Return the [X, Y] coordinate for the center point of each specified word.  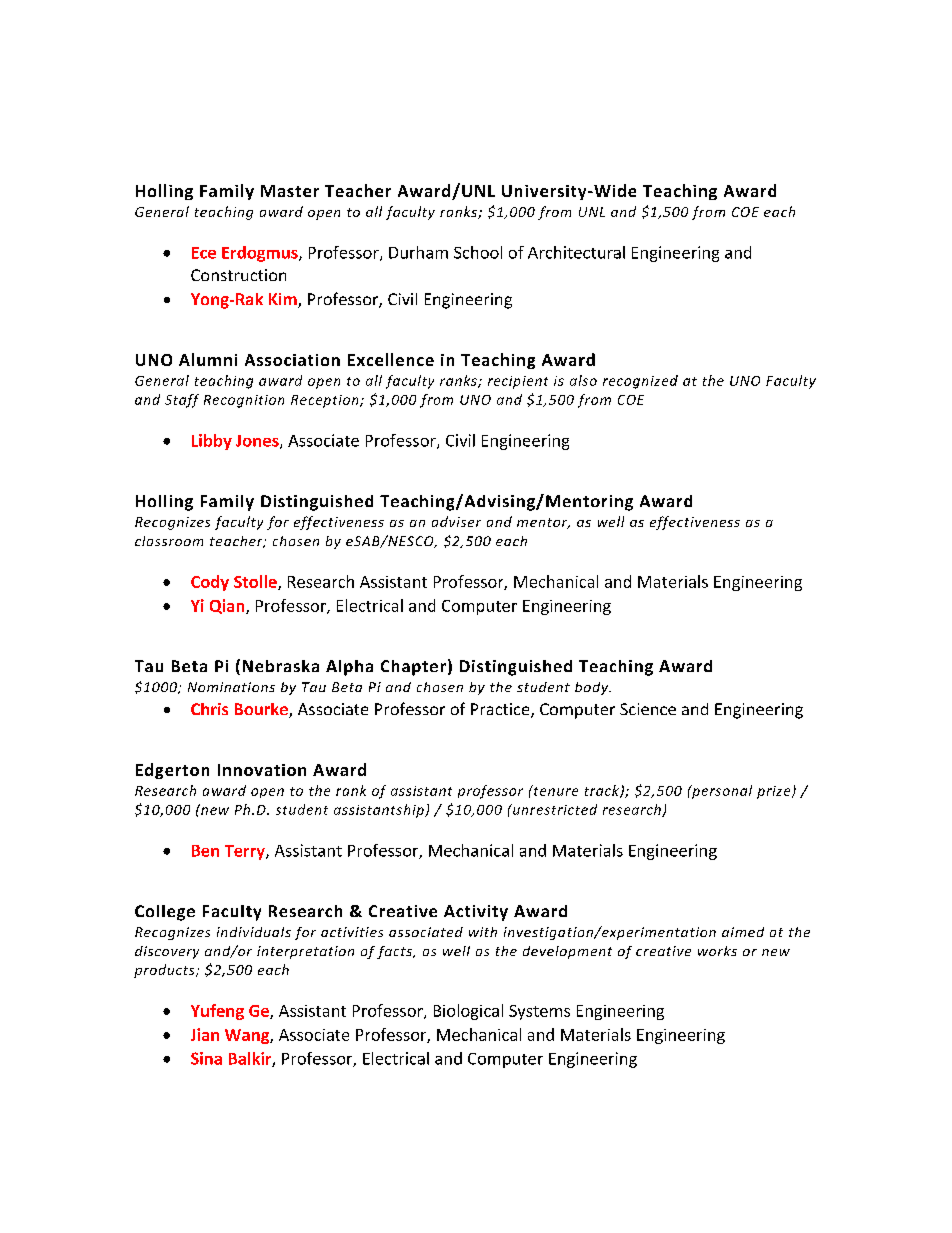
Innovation [262, 770]
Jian [205, 1034]
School [478, 252]
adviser [456, 521]
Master [290, 191]
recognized [640, 382]
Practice [501, 710]
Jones [258, 442]
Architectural [576, 252]
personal [721, 792]
